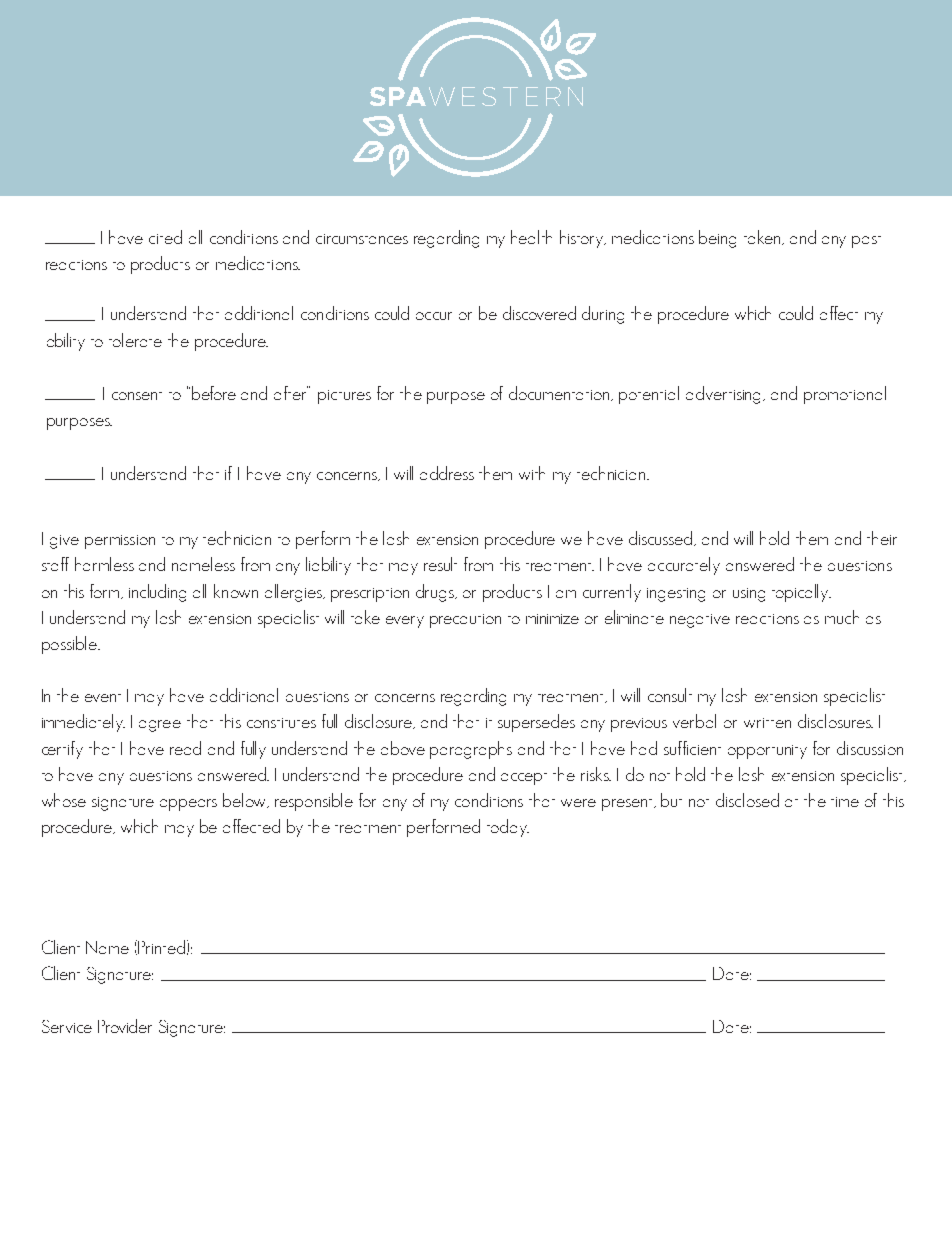 Image resolution: width=952 pixels, height=1233 pixels. Describe the element at coordinates (165, 237) in the image. I see `cited` at that location.
